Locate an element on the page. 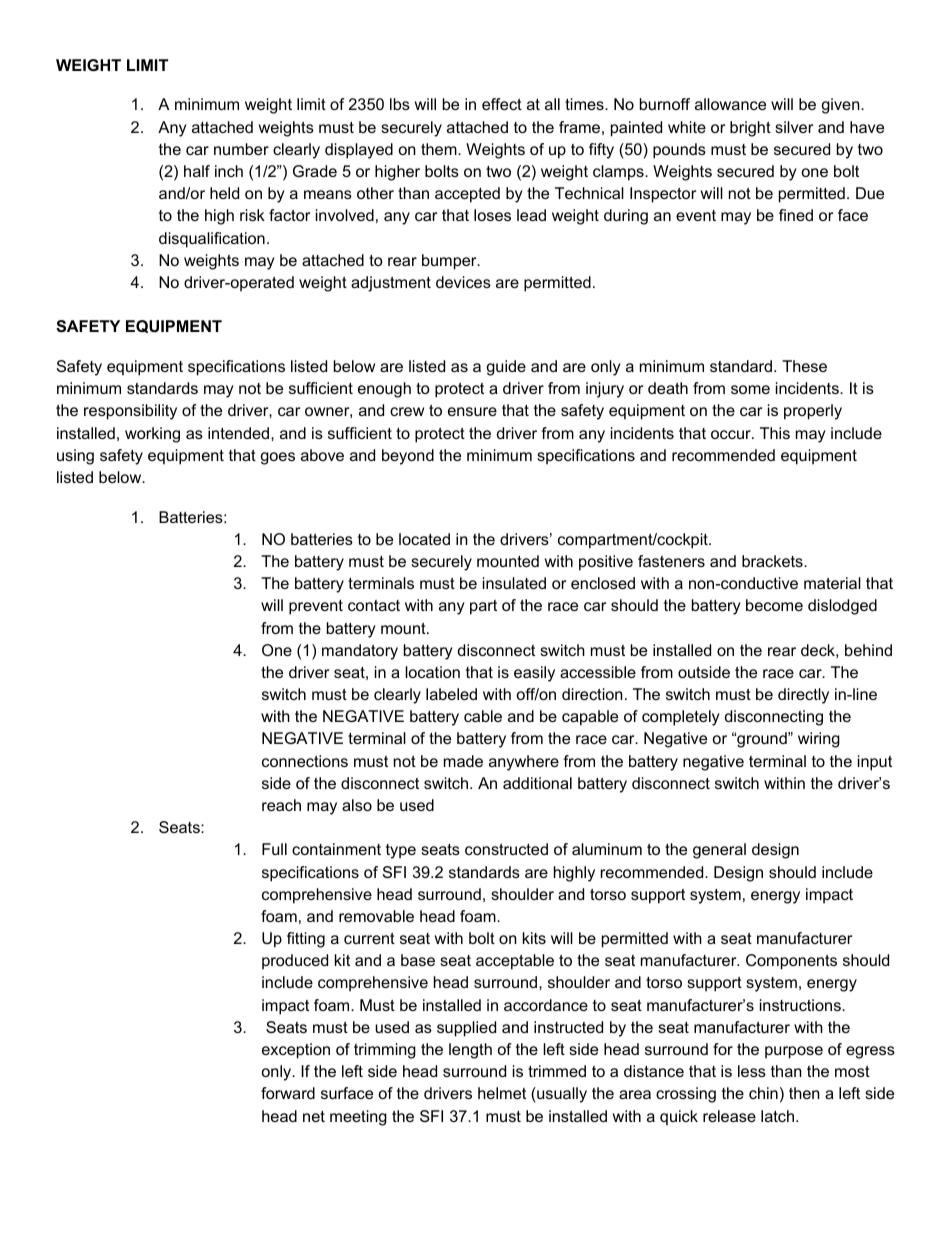 The height and width of the page is (1233, 952). half is located at coordinates (197, 171).
